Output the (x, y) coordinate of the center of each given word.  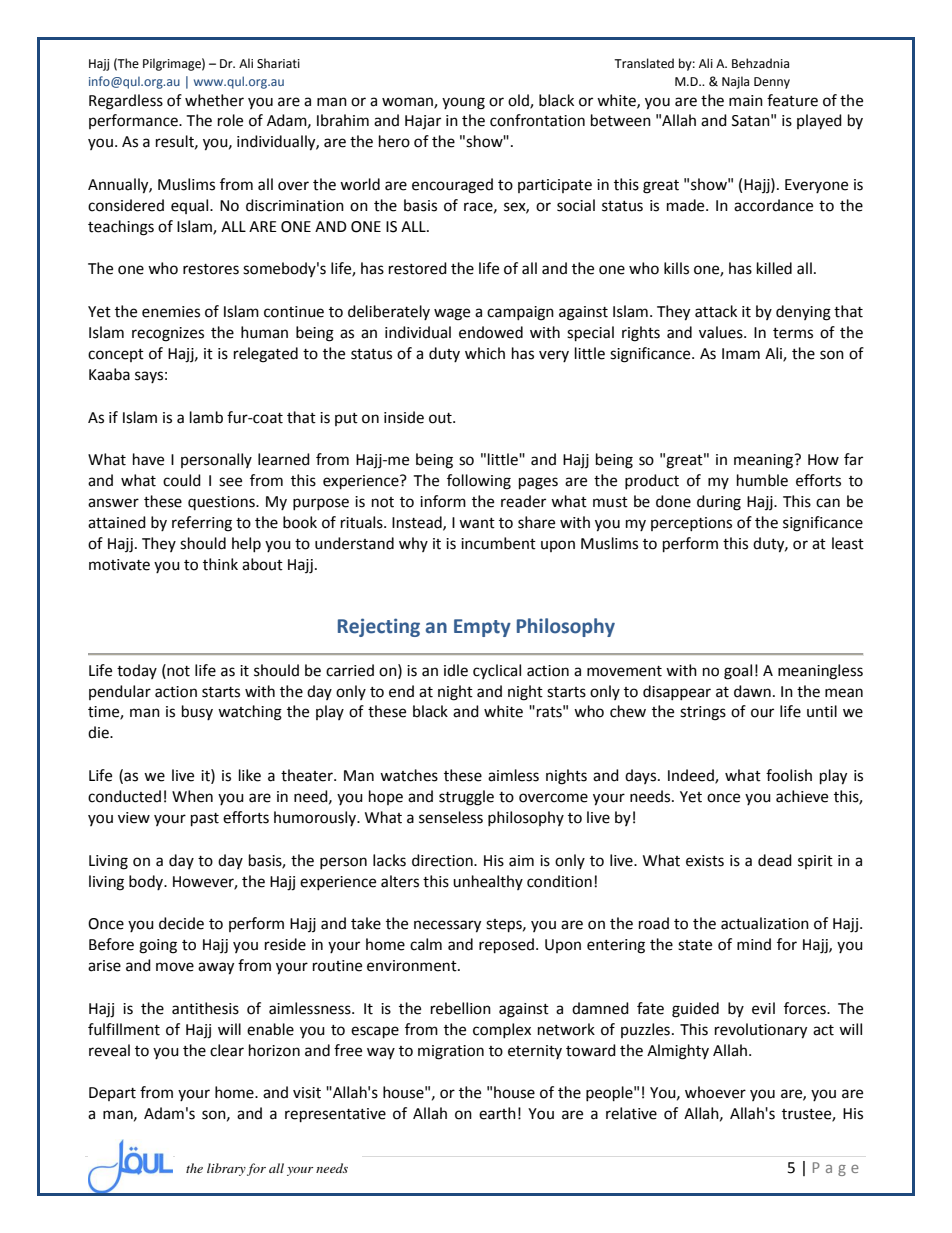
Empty (482, 628)
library (226, 1169)
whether (214, 100)
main (746, 101)
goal (738, 672)
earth (497, 1113)
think (220, 564)
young (463, 103)
